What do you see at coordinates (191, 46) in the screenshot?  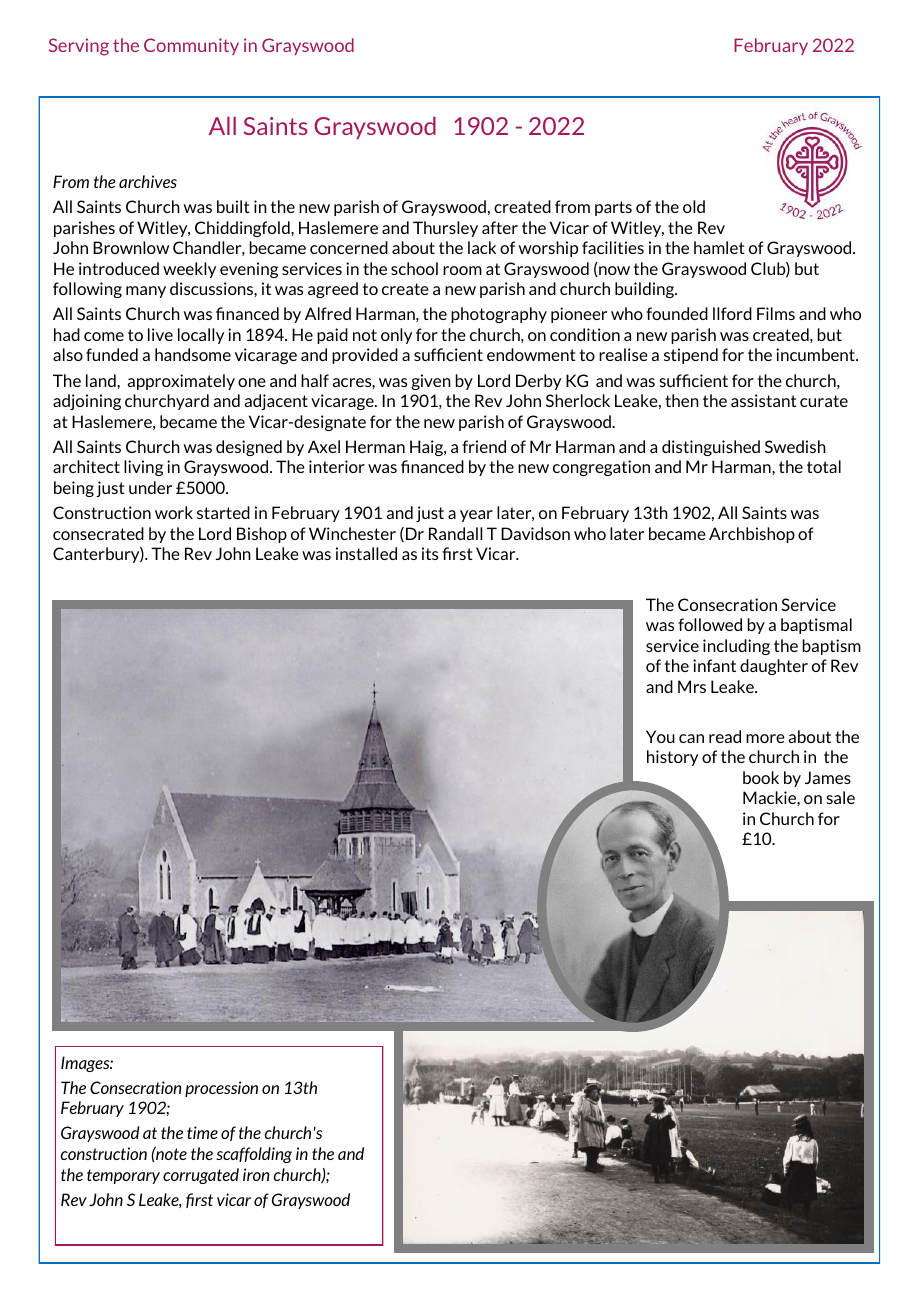 I see `Community` at bounding box center [191, 46].
